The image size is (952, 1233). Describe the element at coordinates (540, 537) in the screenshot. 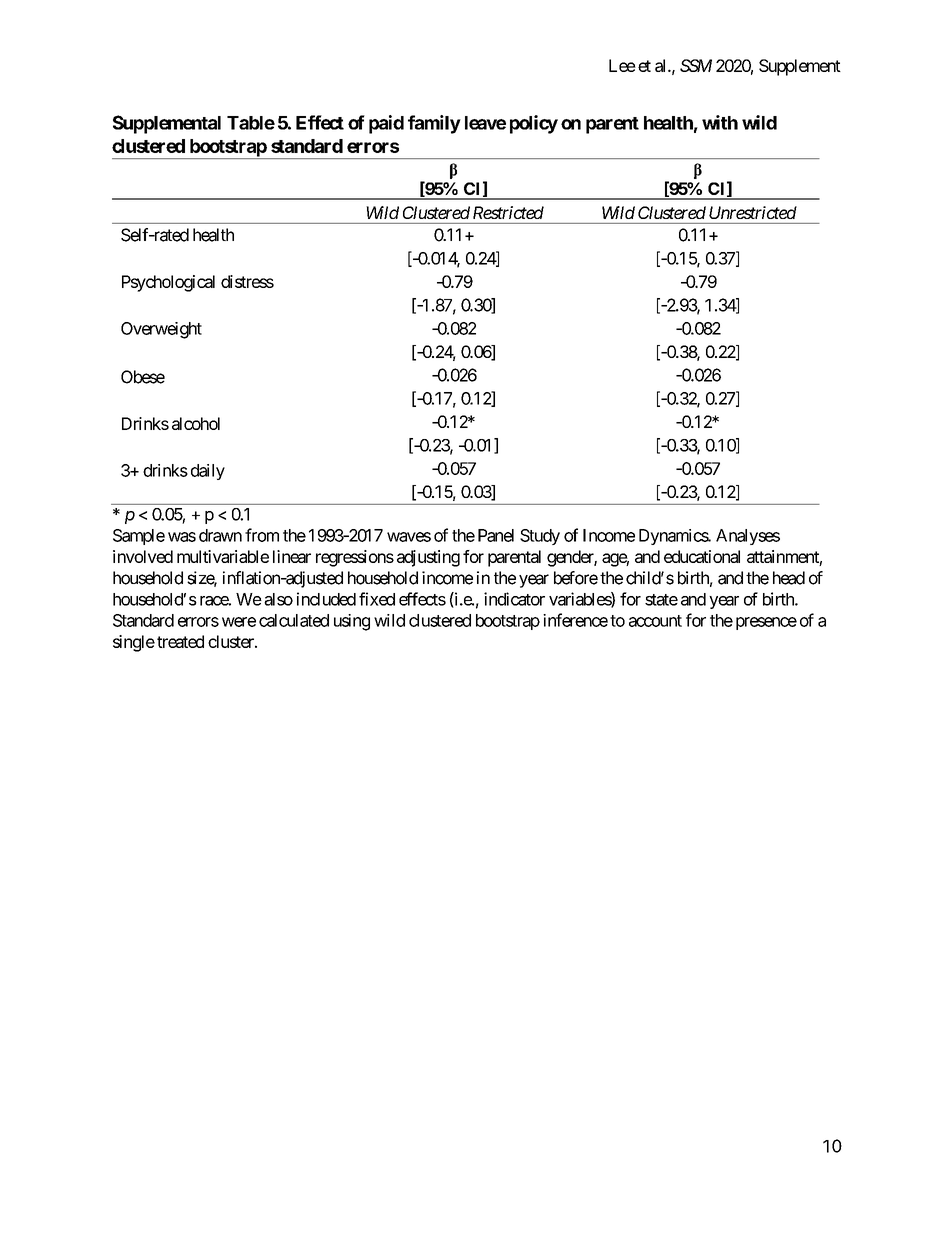

I see `Study` at that location.
